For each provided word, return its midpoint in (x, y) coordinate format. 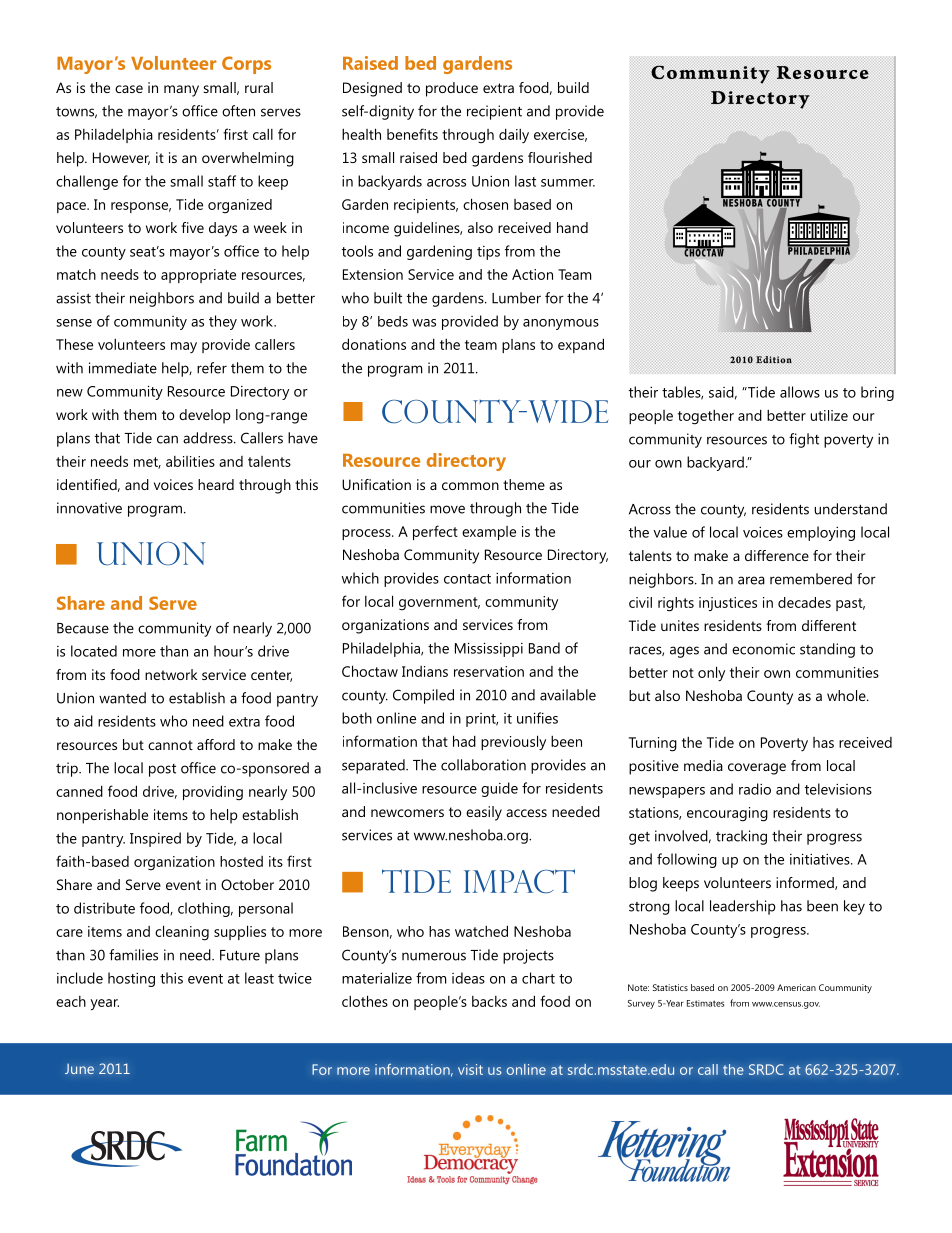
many (181, 91)
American (796, 987)
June (79, 1069)
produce (452, 89)
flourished (560, 157)
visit (470, 1069)
